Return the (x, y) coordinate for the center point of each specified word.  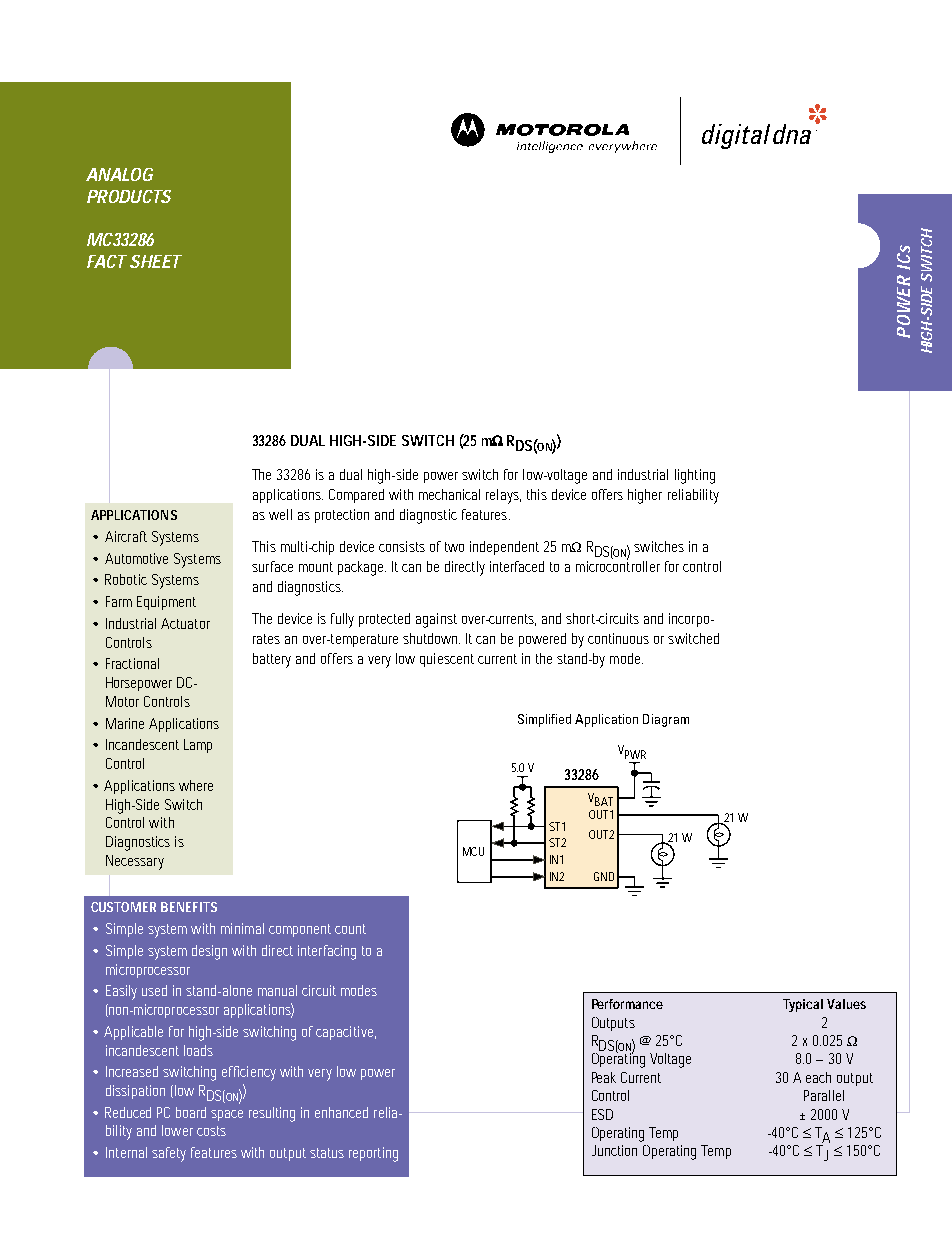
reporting (373, 1154)
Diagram (666, 720)
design (209, 952)
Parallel (824, 1095)
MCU (473, 851)
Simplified (544, 720)
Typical (803, 1005)
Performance (627, 1004)
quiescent (447, 660)
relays (503, 496)
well (280, 514)
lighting (695, 476)
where (196, 785)
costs (211, 1131)
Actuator (185, 623)
